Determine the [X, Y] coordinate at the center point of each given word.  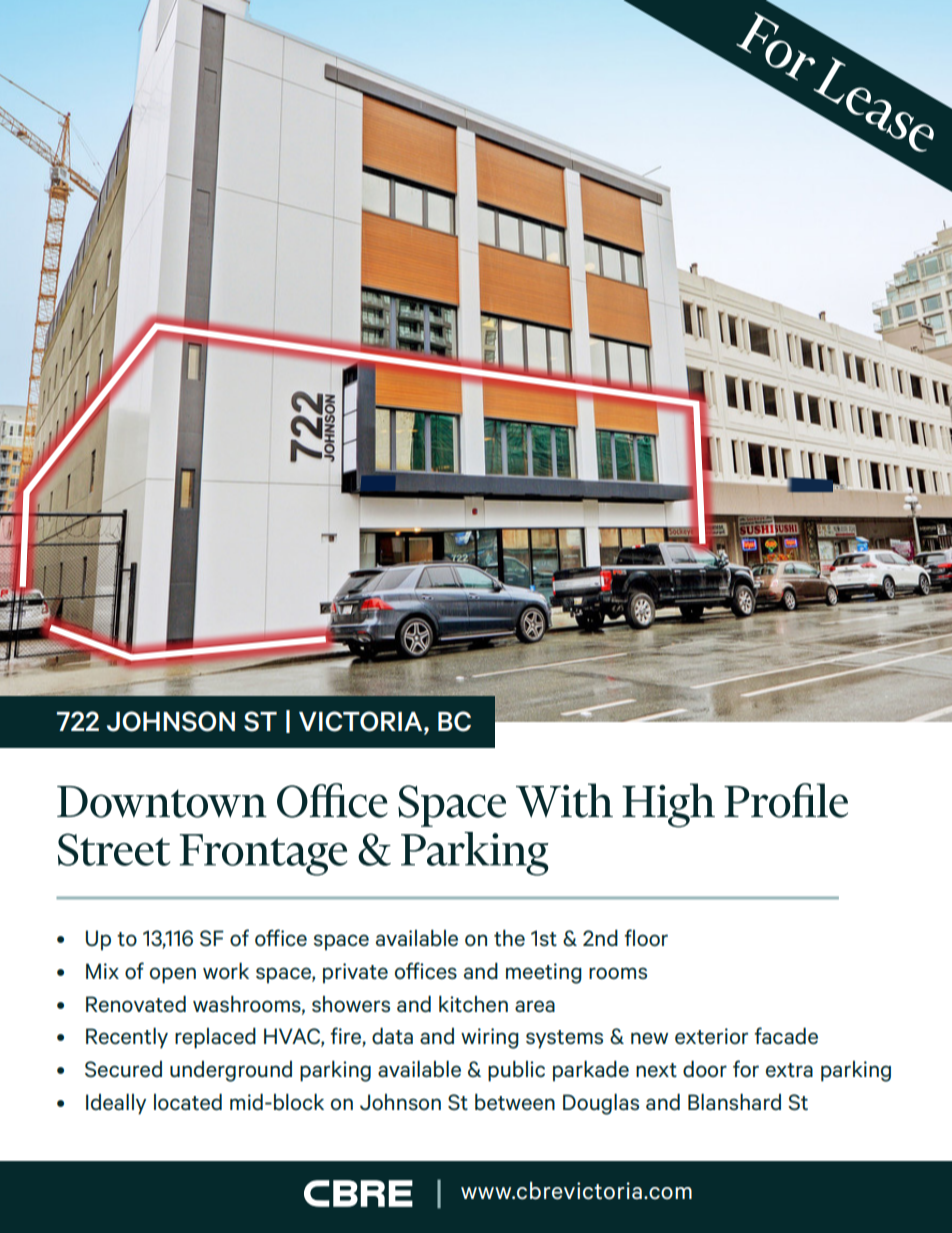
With [564, 800]
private [355, 973]
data [392, 1036]
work [226, 971]
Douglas [601, 1104]
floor [646, 937]
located [188, 1102]
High [668, 805]
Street [114, 849]
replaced [215, 1038]
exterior [711, 1036]
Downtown [162, 802]
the [509, 938]
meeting [544, 973]
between [515, 1102]
